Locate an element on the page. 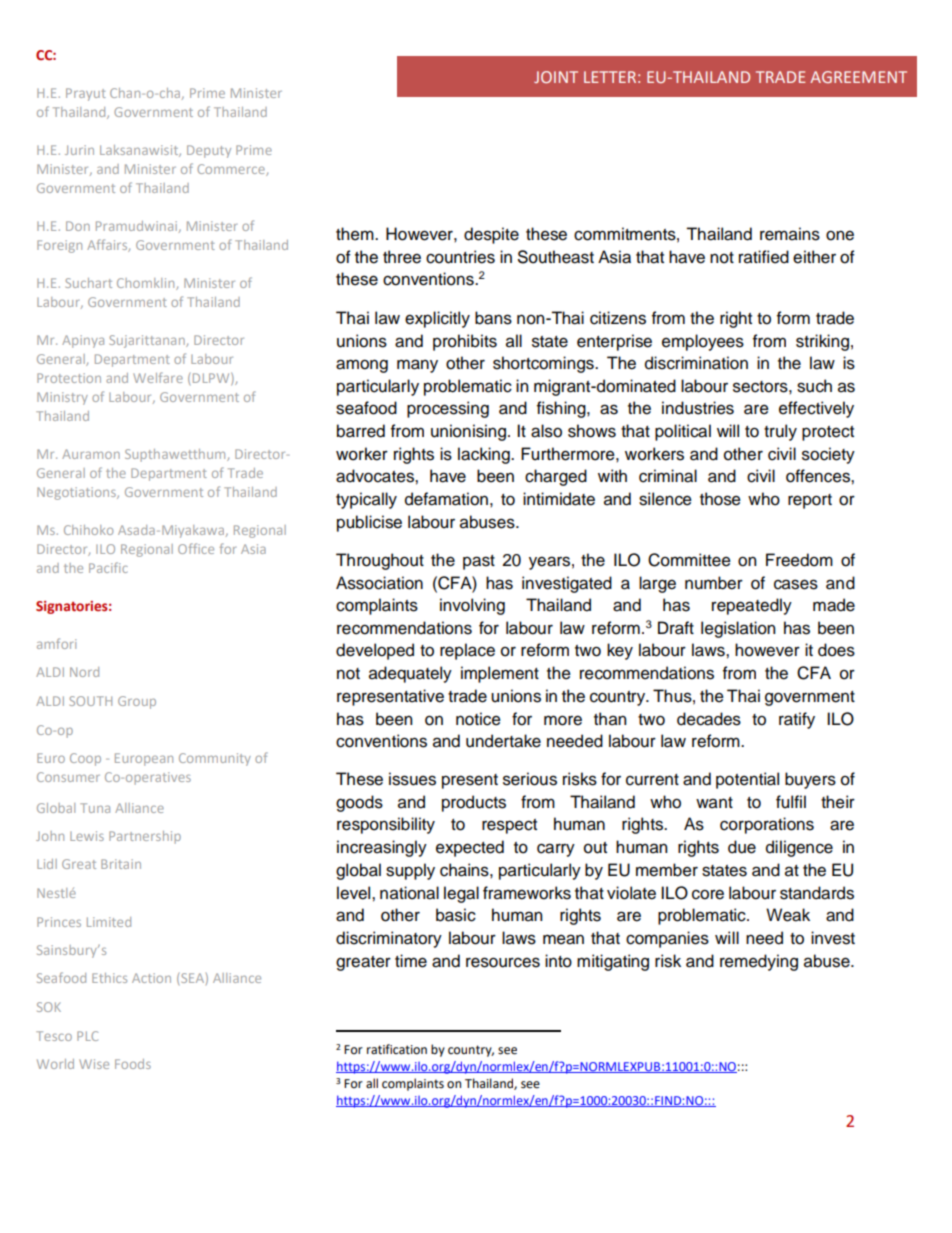  Foods is located at coordinates (133, 1064).
